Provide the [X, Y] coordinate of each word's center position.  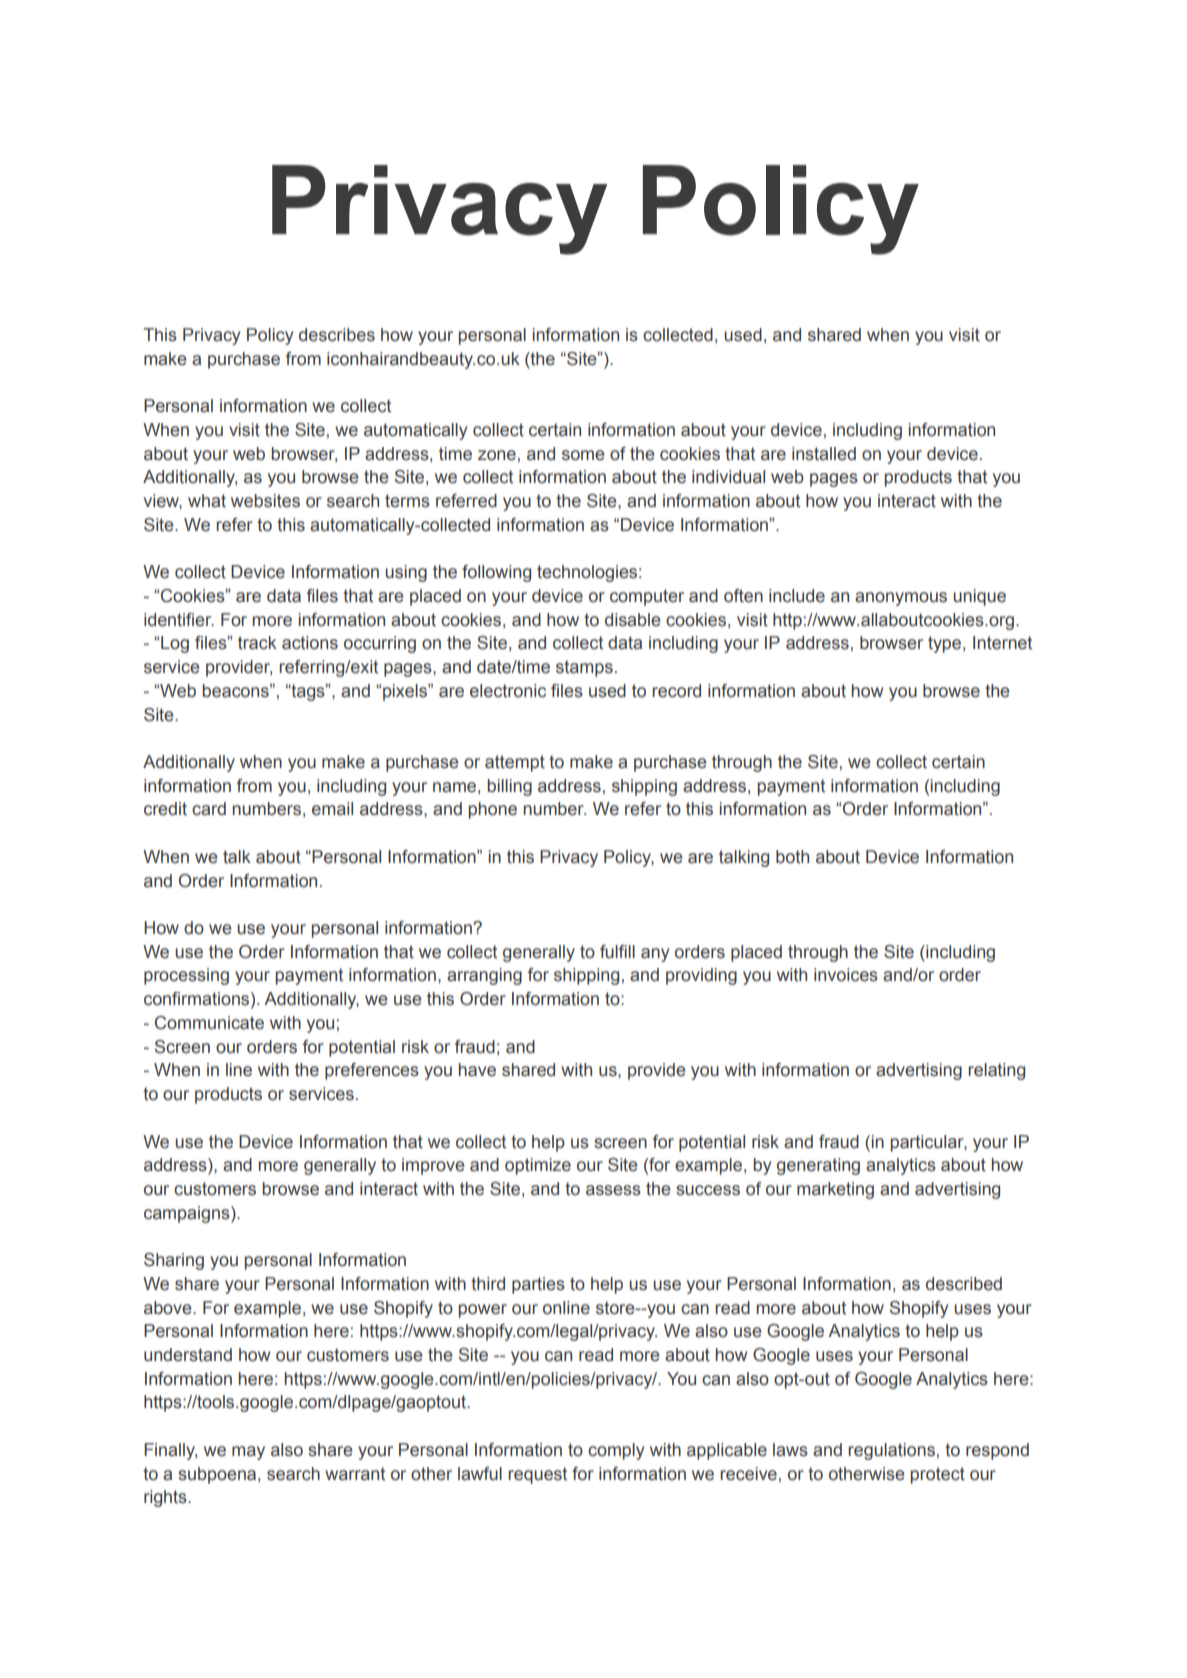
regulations [891, 1451]
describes [337, 335]
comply [616, 1451]
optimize [538, 1166]
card [209, 809]
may [248, 1453]
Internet [1002, 643]
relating [996, 1071]
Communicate [209, 1023]
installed [824, 454]
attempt [515, 763]
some [583, 455]
